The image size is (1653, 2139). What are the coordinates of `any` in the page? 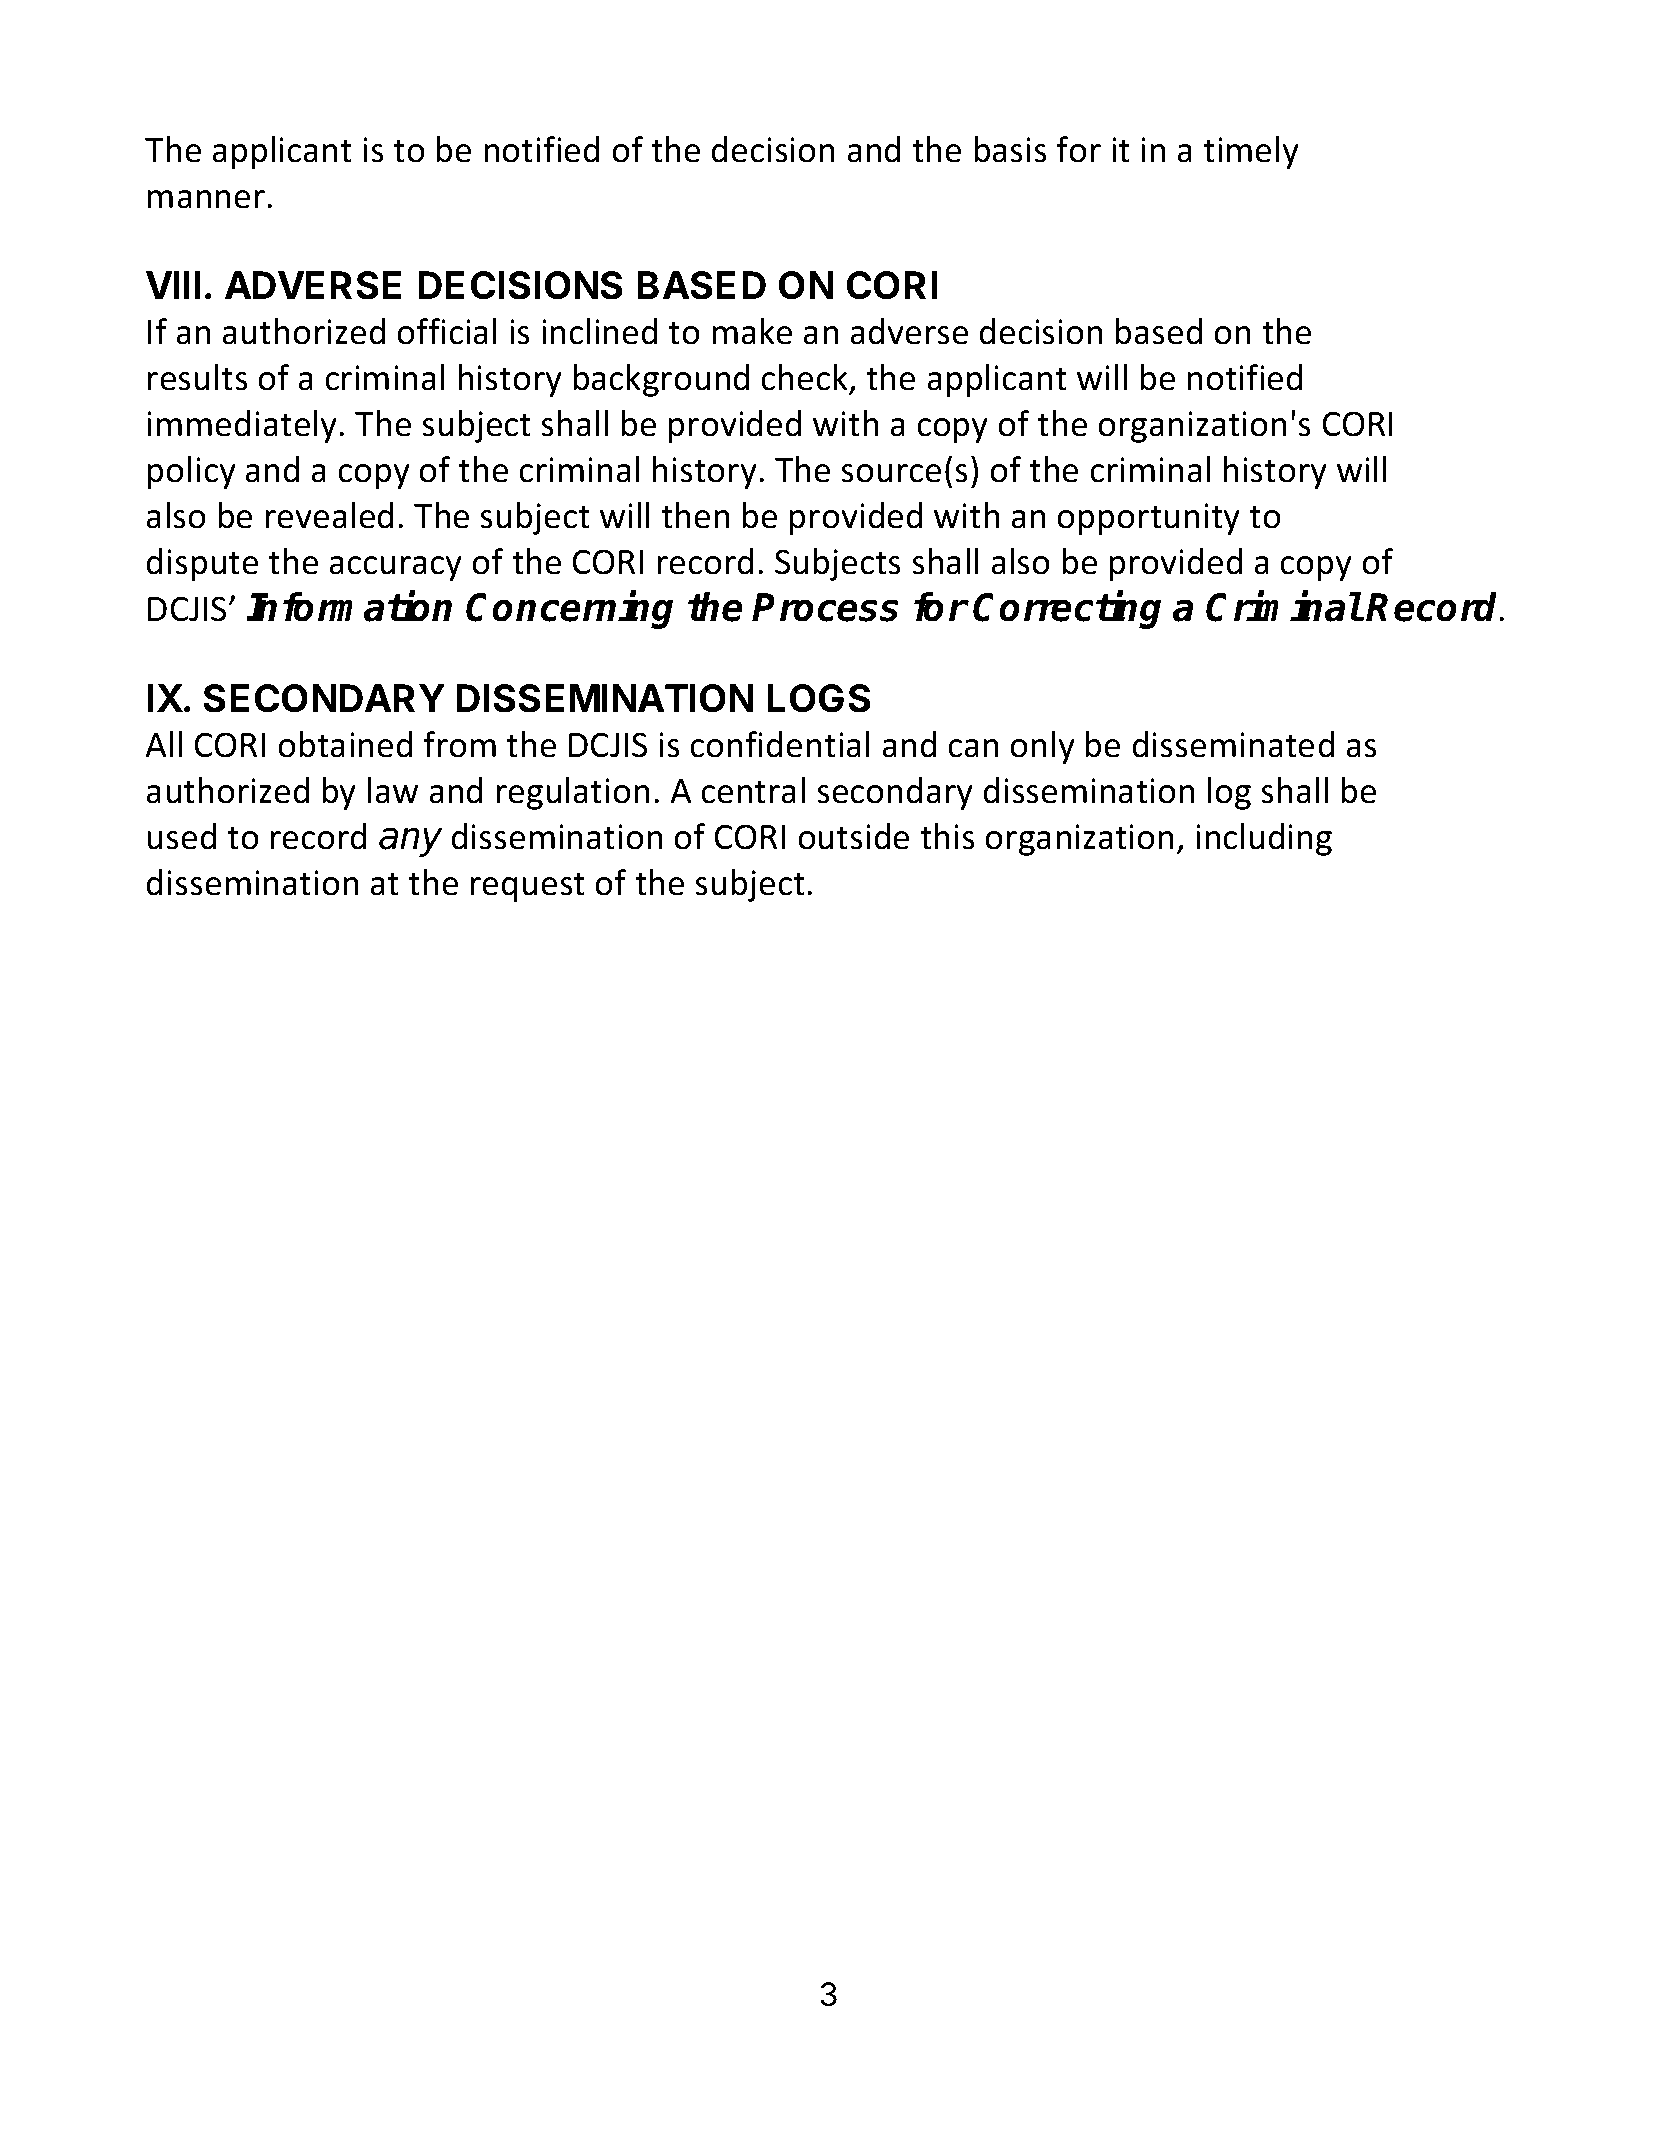 It's located at (411, 842).
